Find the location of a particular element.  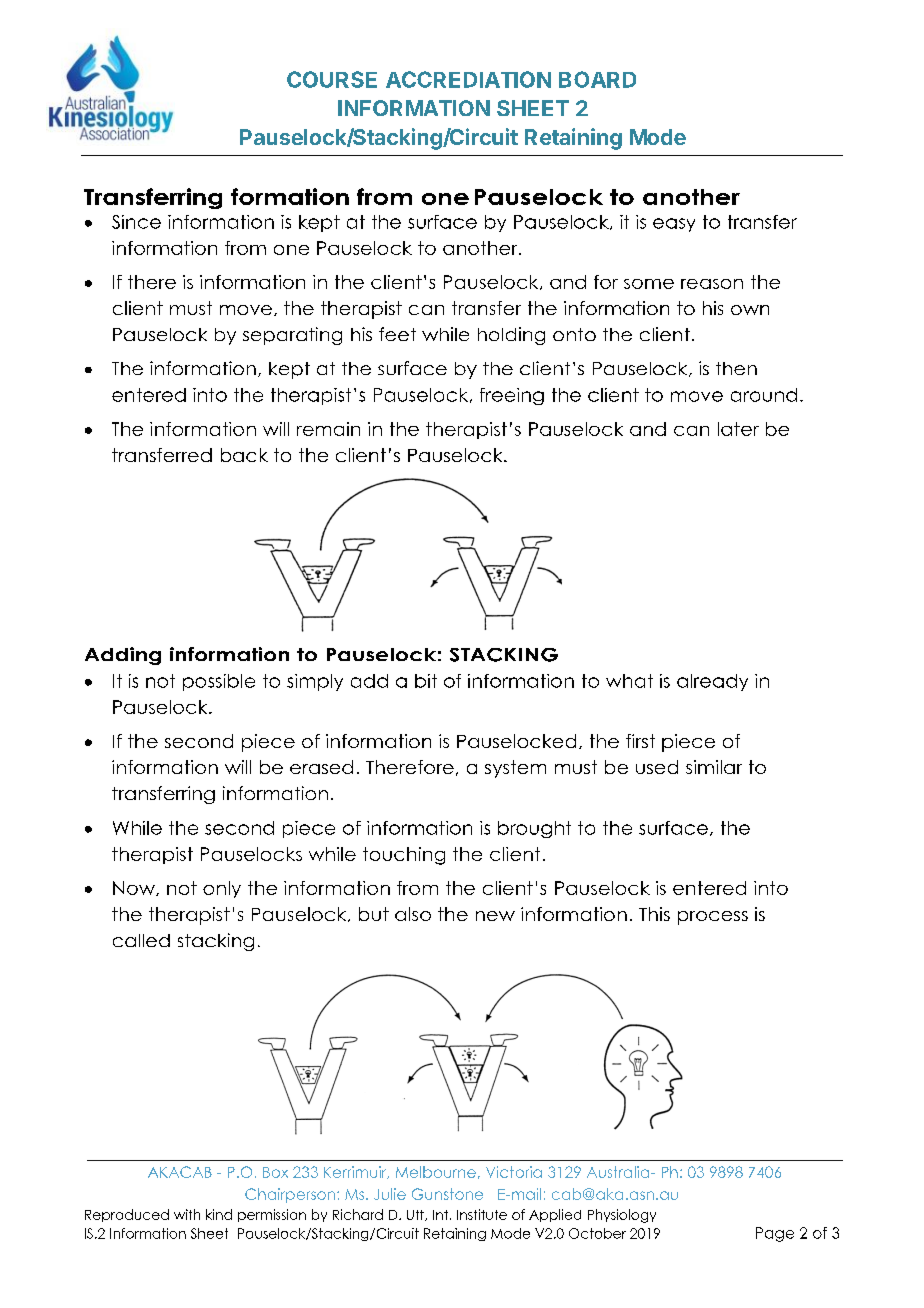

process is located at coordinates (713, 918).
